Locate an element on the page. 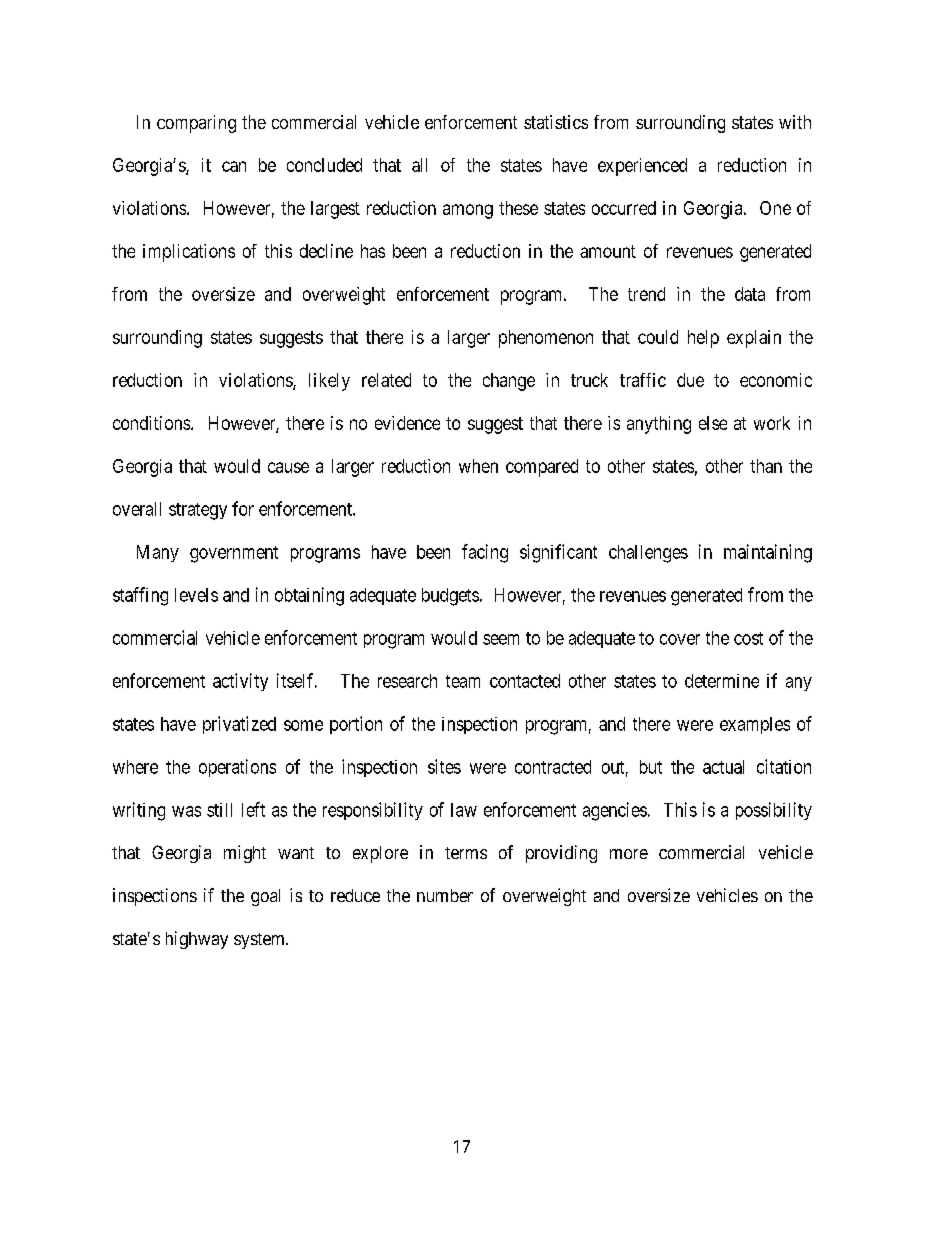 This image has width=952, height=1233. experienced is located at coordinates (642, 167).
